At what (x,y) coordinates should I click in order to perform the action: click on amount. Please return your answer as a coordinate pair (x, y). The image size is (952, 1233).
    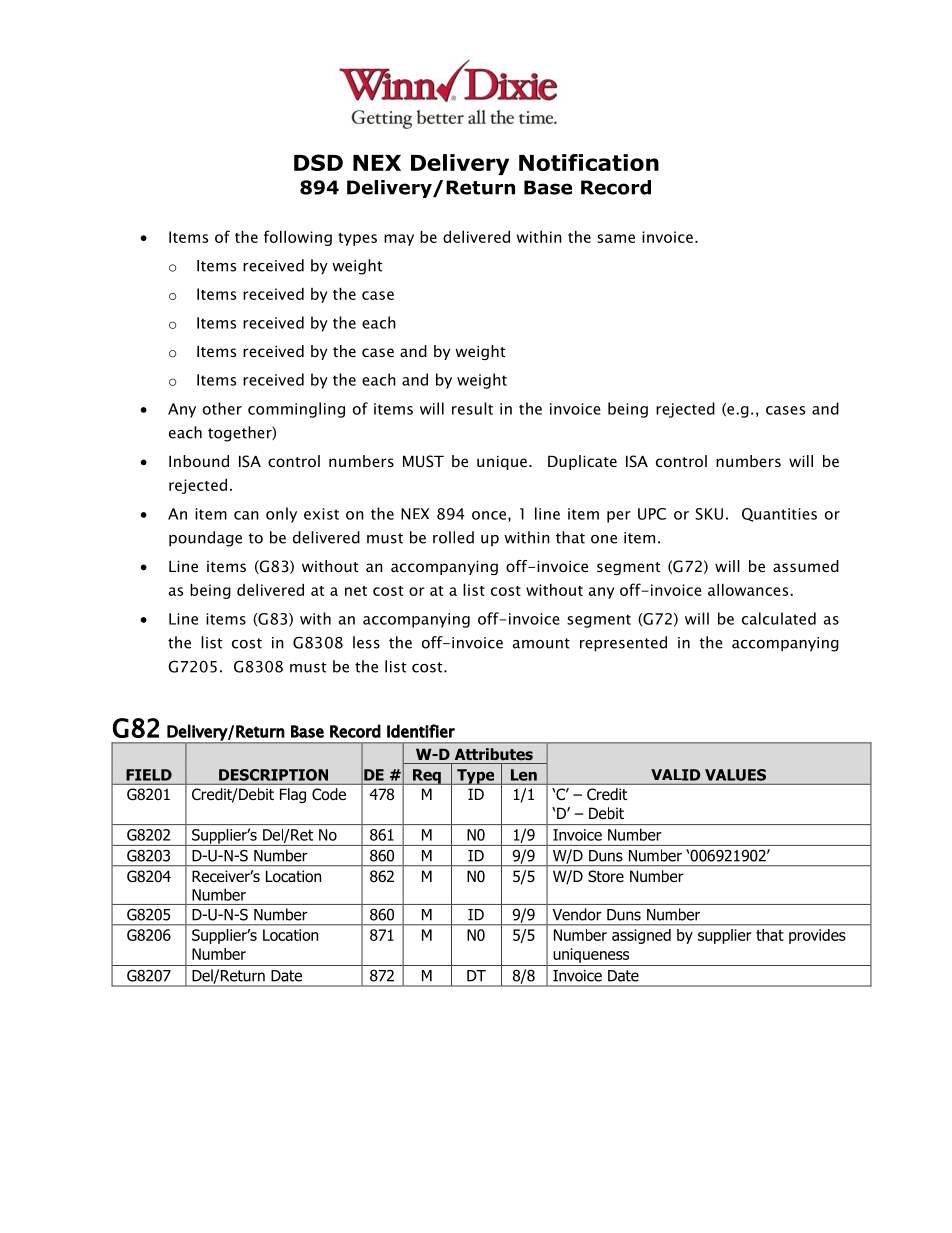
    Looking at the image, I should click on (541, 643).
